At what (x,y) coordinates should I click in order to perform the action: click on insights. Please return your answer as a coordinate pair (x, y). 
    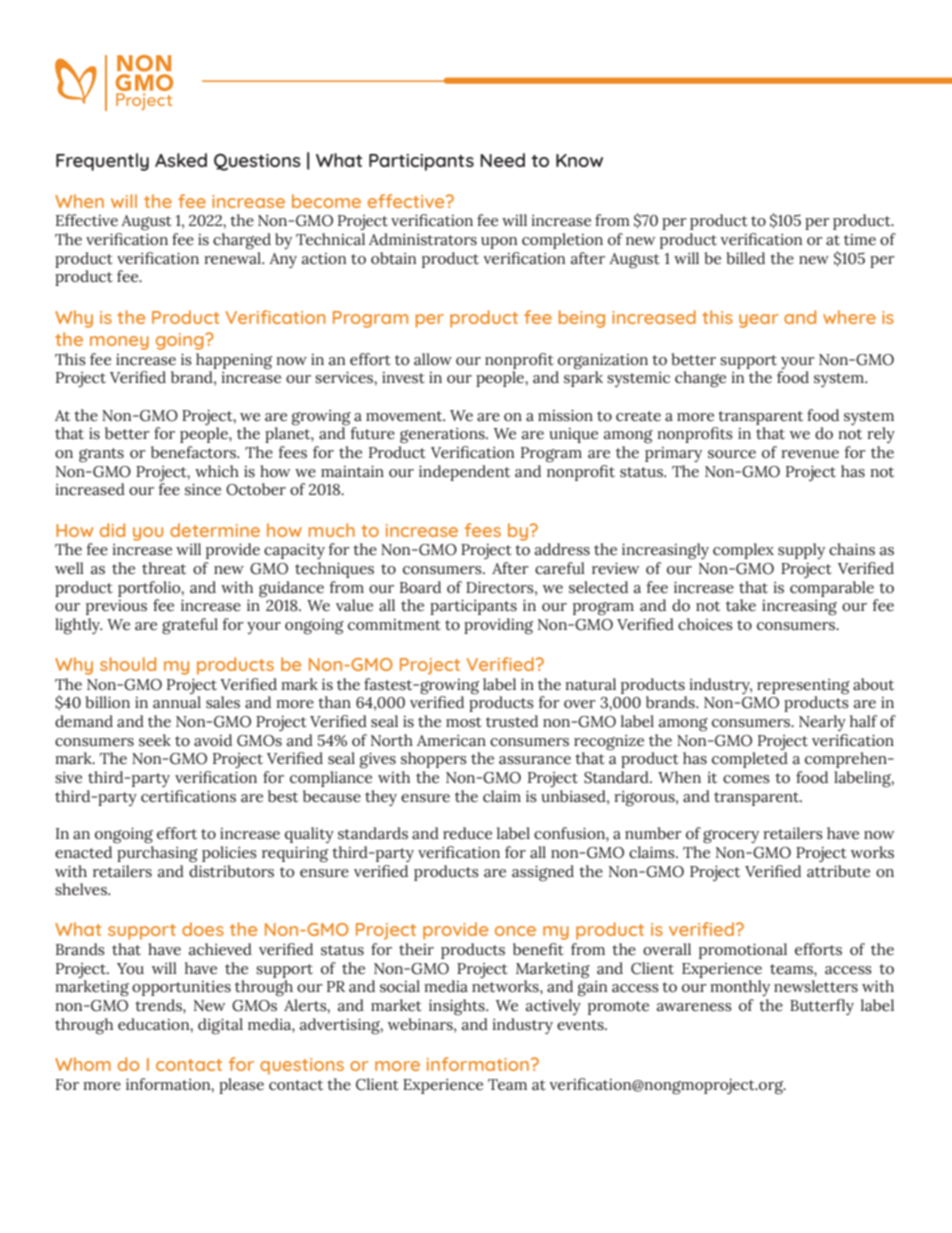
    Looking at the image, I should click on (458, 1007).
